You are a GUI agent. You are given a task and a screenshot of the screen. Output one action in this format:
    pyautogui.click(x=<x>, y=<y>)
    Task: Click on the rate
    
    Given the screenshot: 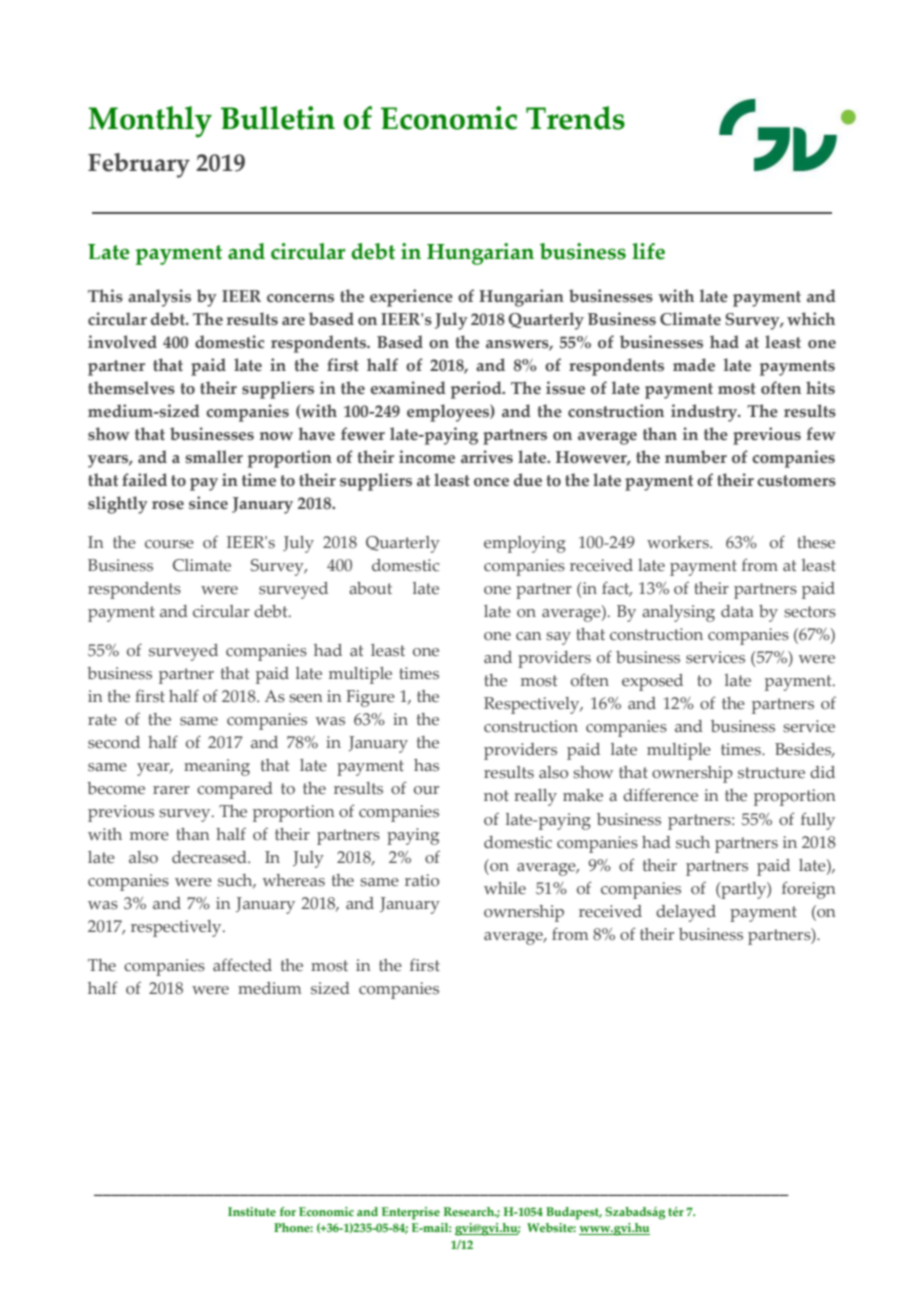 What is the action you would take?
    pyautogui.click(x=102, y=720)
